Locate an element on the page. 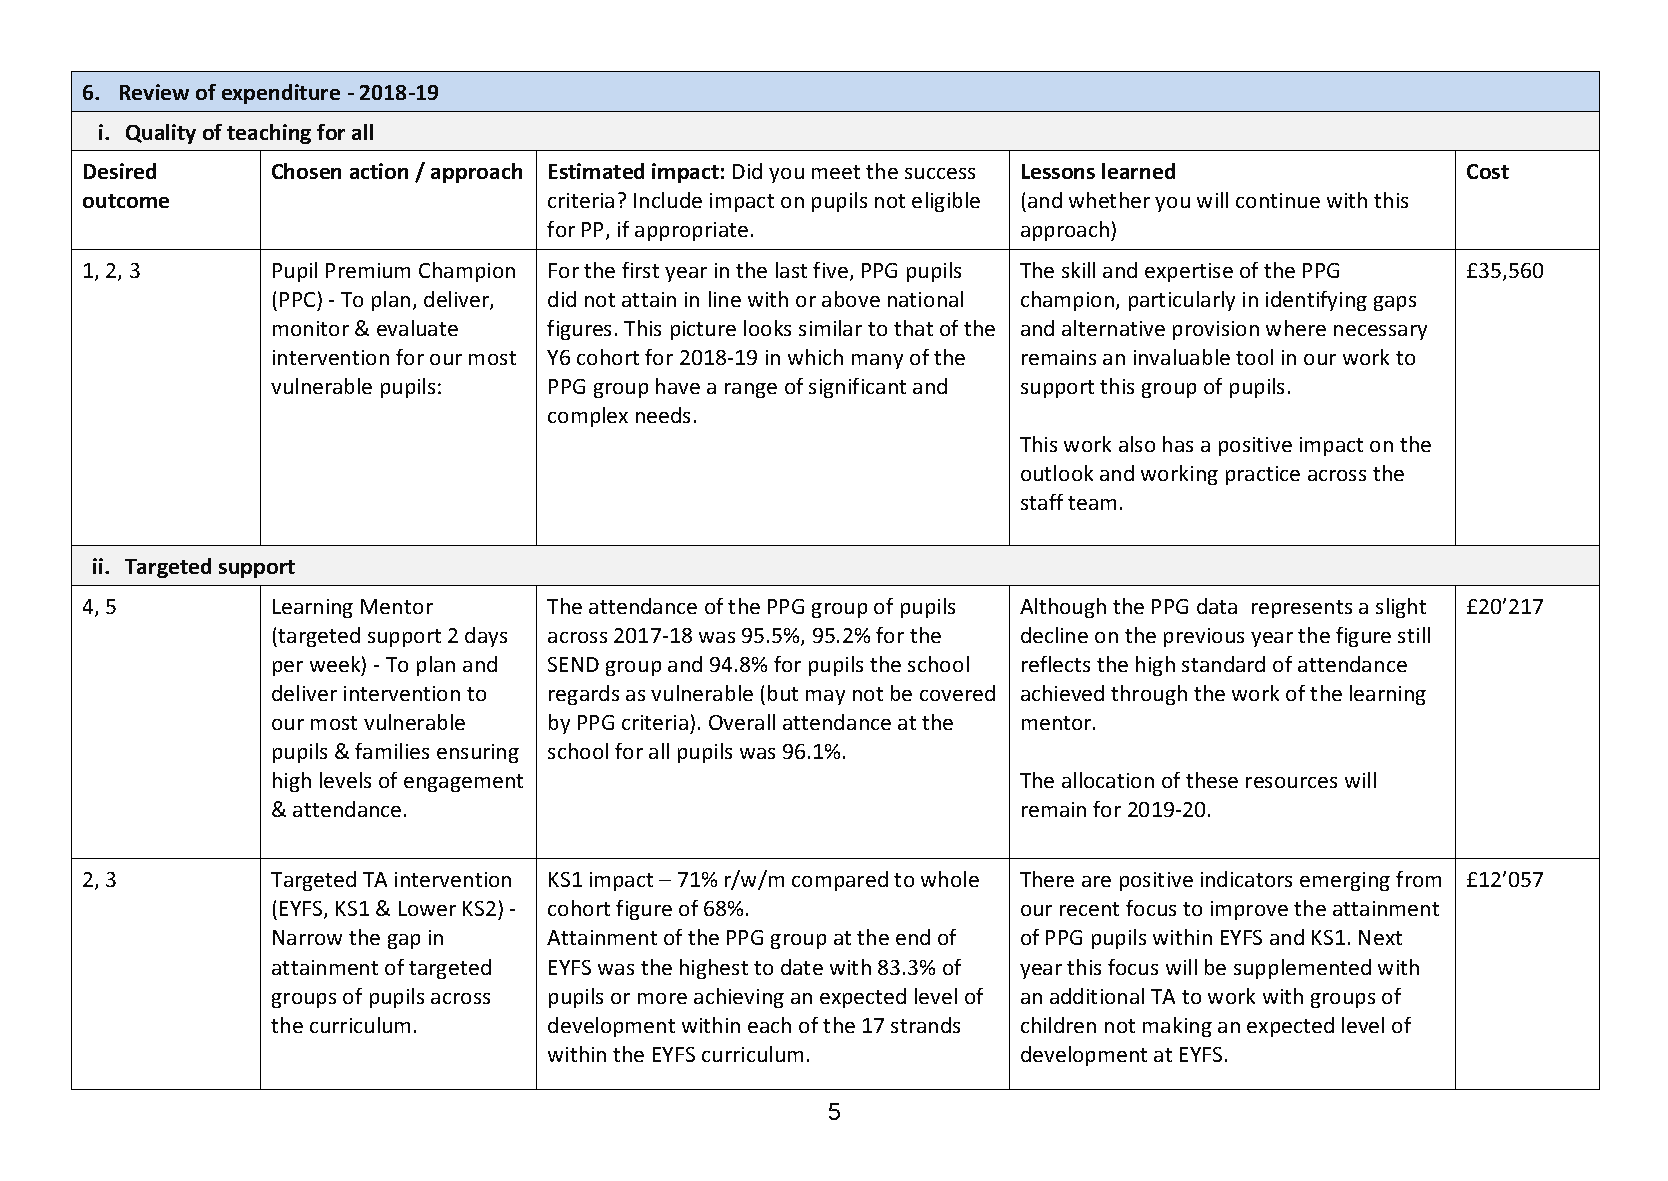 Image resolution: width=1668 pixels, height=1181 pixels. staff is located at coordinates (1042, 502).
